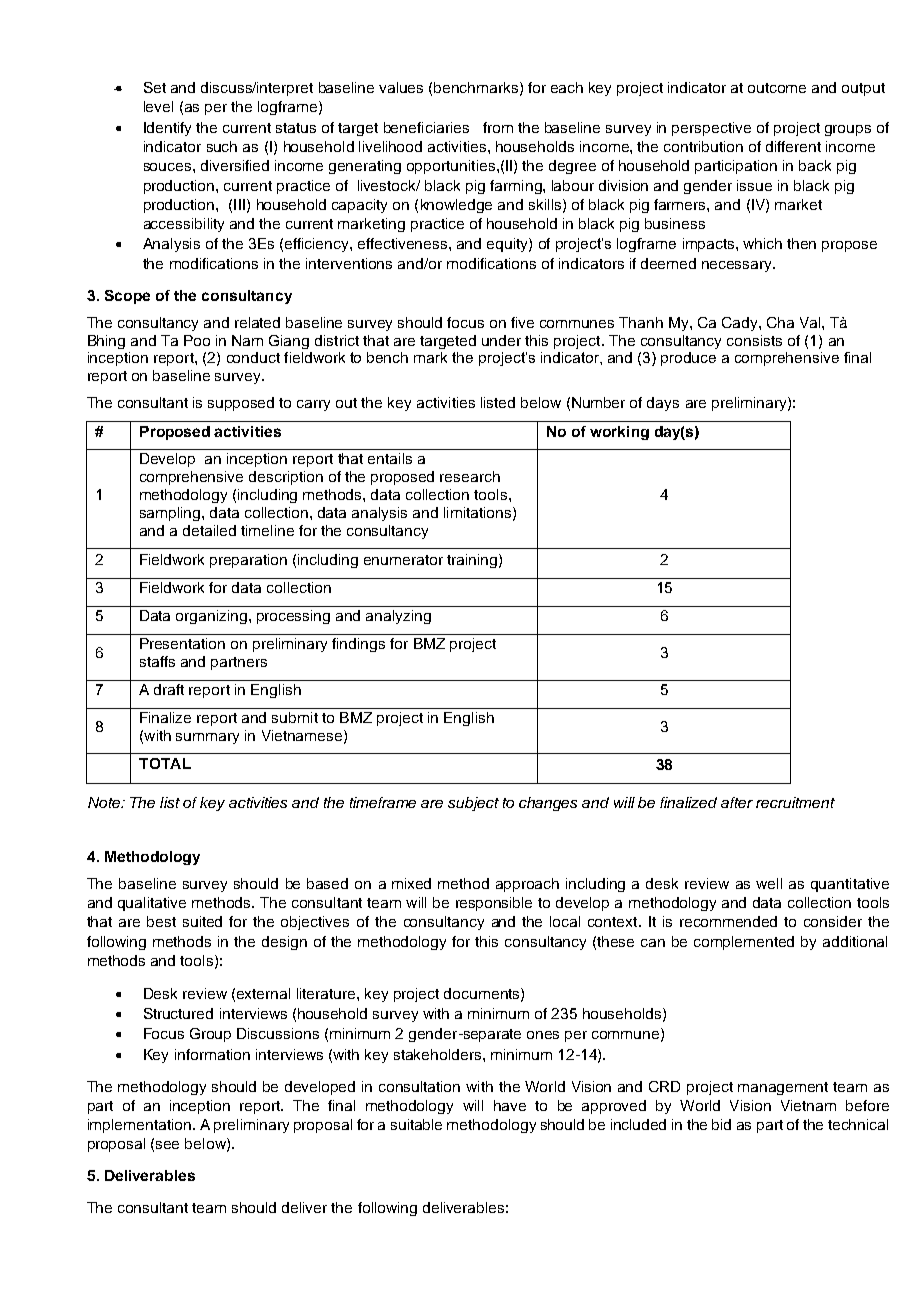 The width and height of the screenshot is (924, 1308). What do you see at coordinates (795, 802) in the screenshot?
I see `recruitment` at bounding box center [795, 802].
